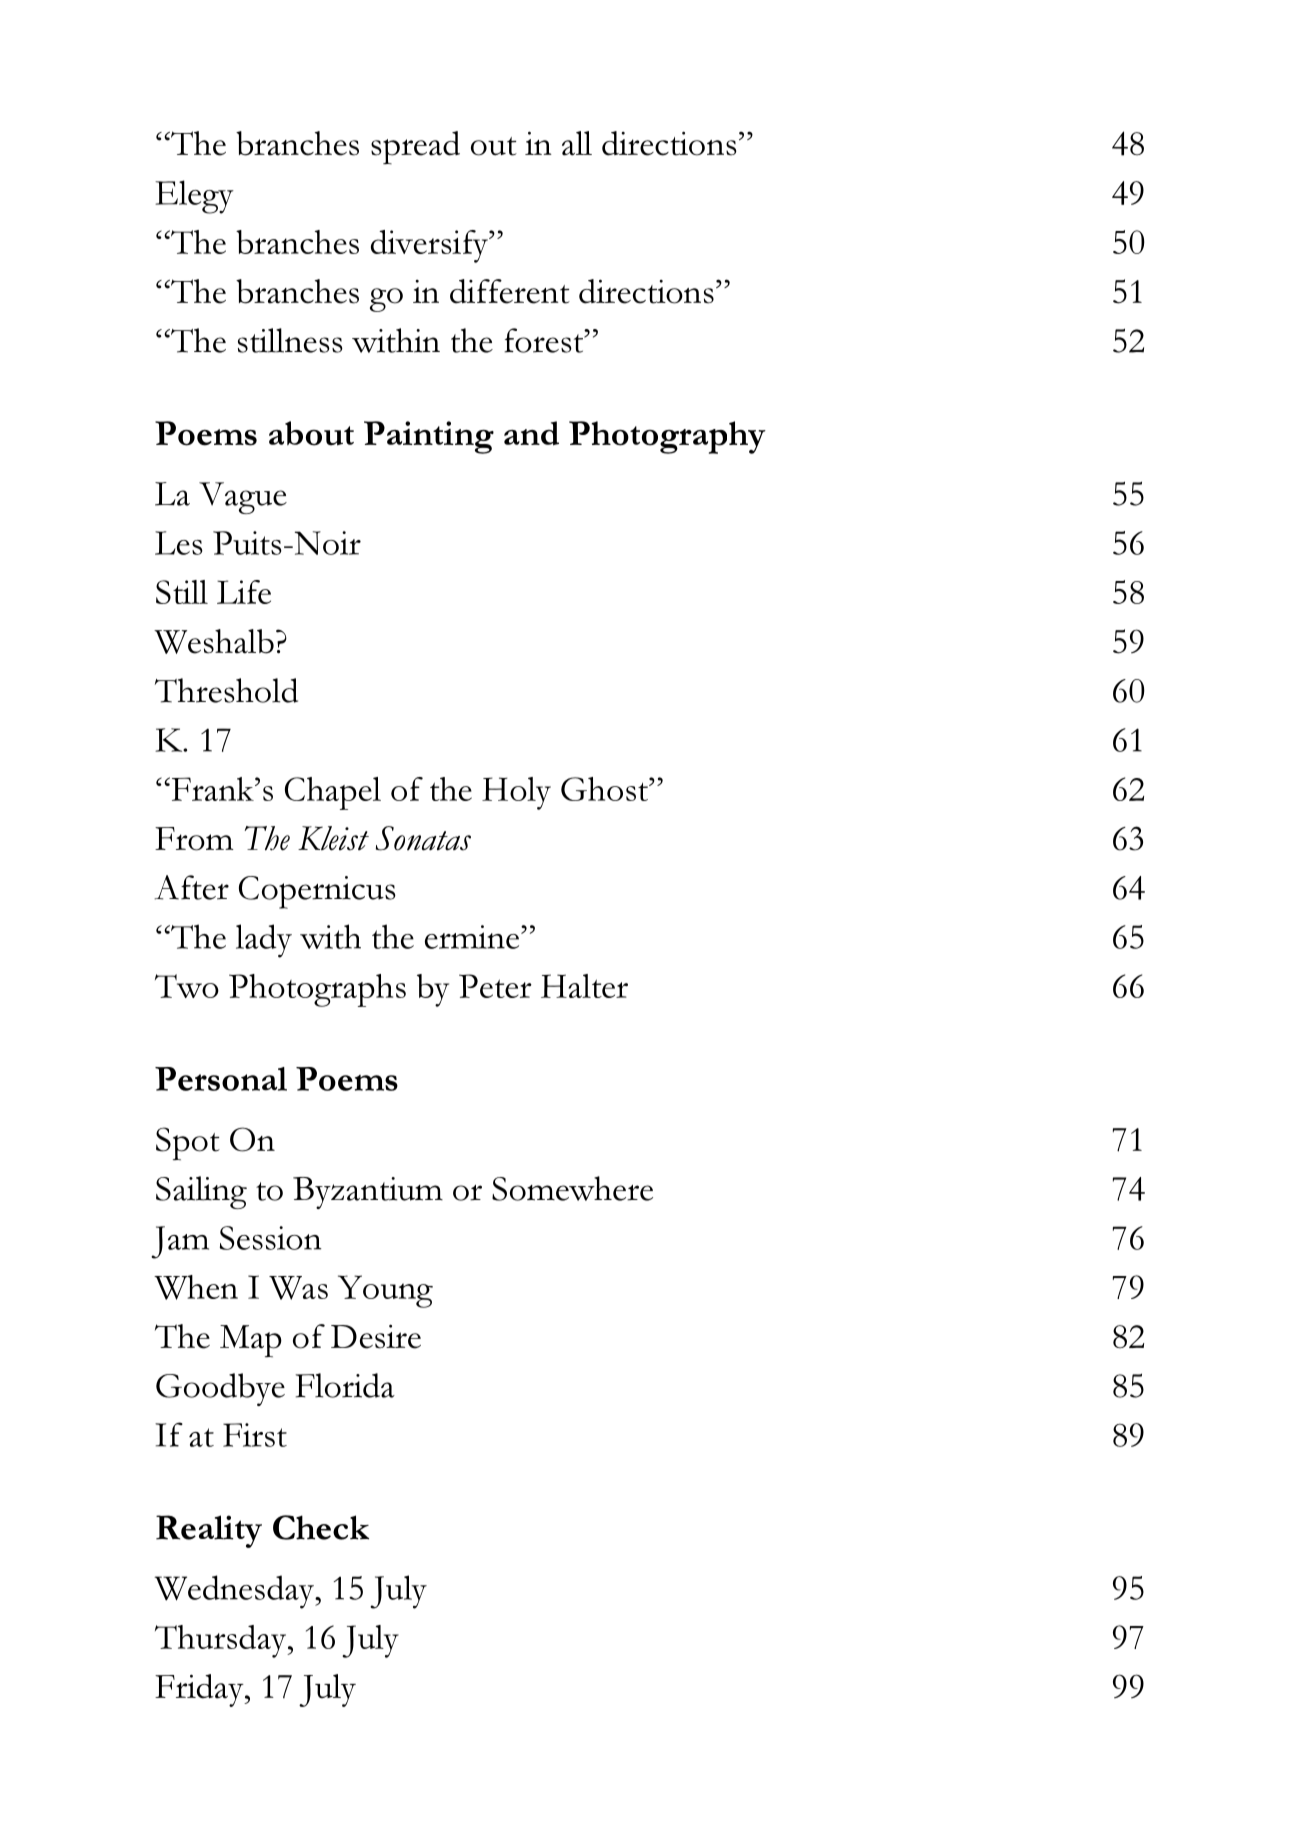  I want to click on Check, so click(321, 1527).
